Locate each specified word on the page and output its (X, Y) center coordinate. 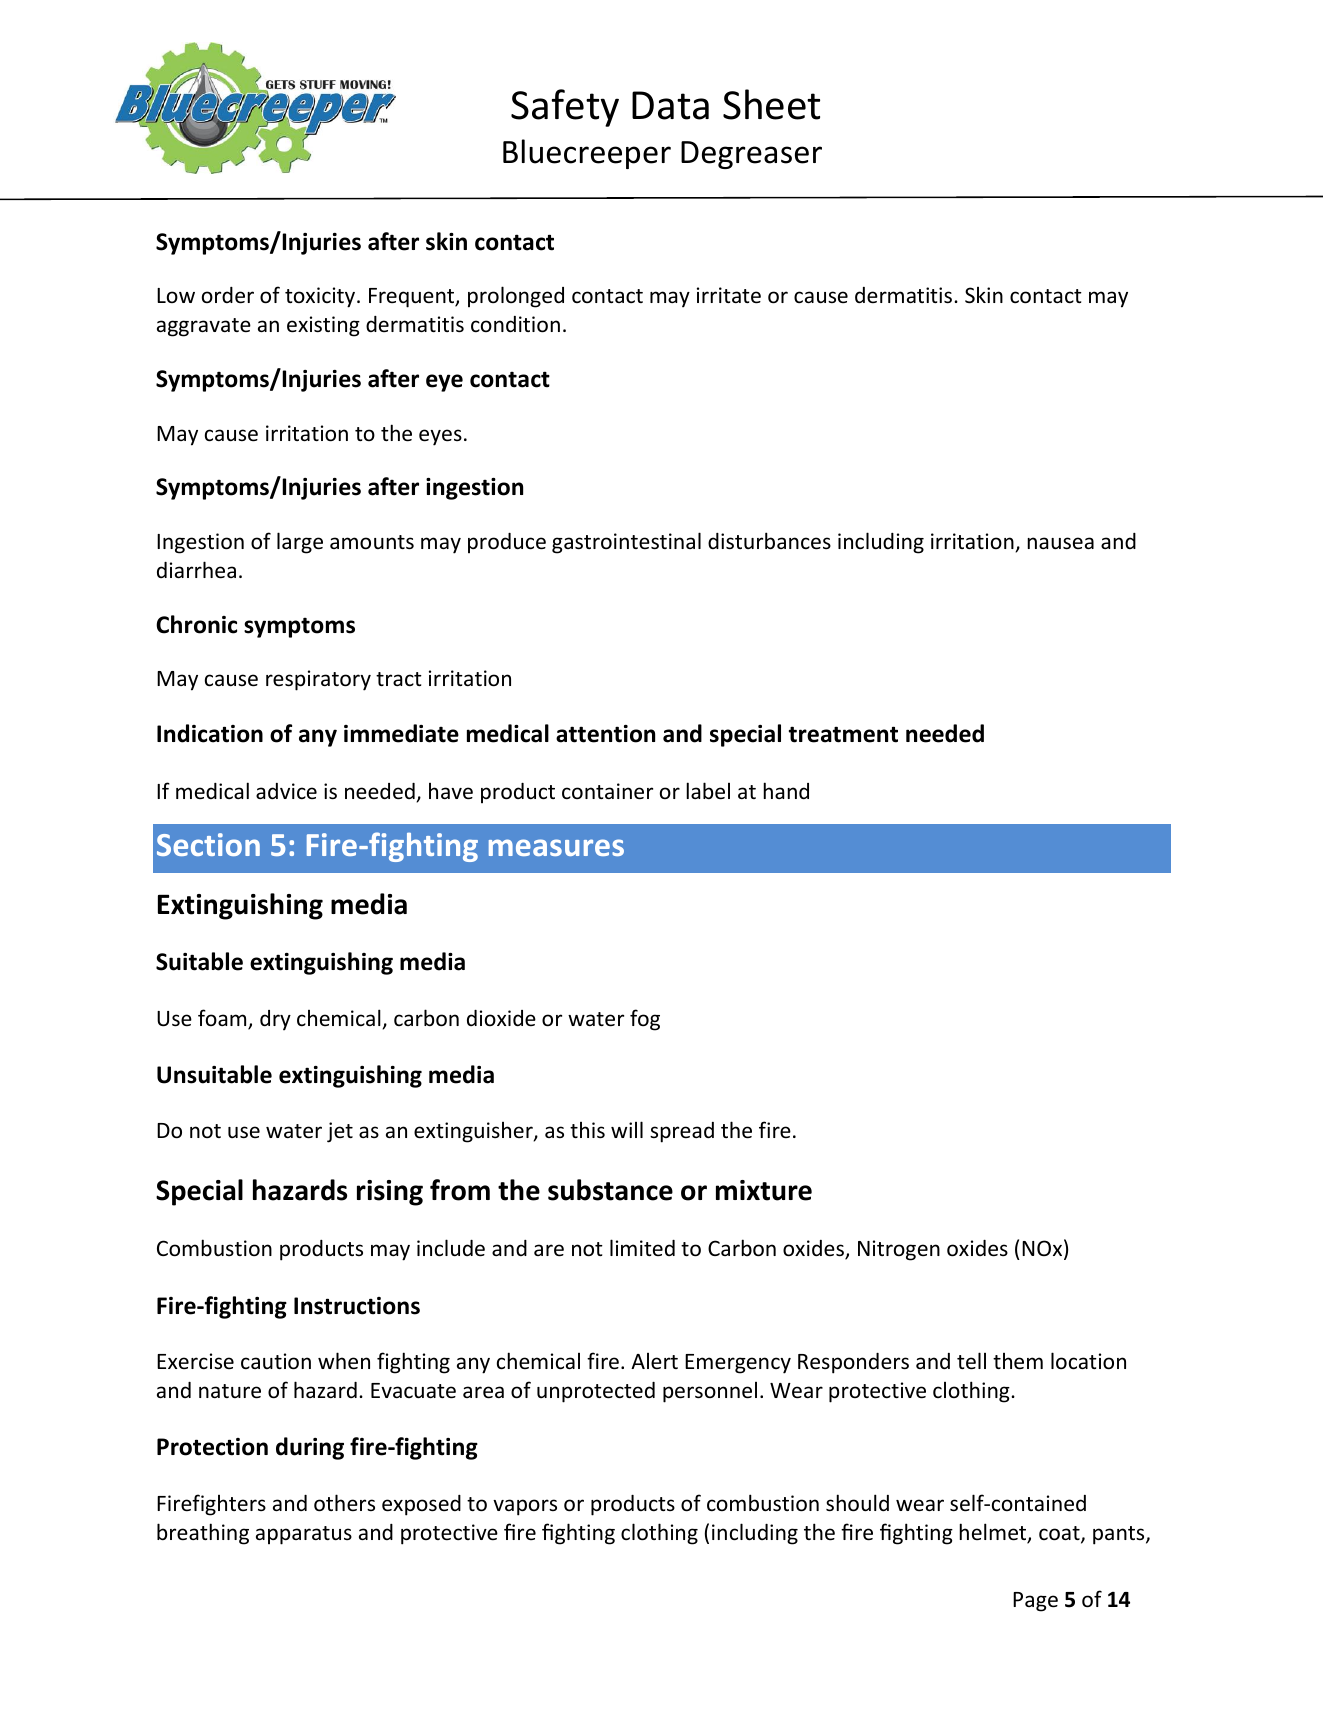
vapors (525, 1507)
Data (670, 105)
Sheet (771, 104)
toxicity (321, 297)
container (607, 791)
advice (286, 791)
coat (1060, 1534)
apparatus (304, 1535)
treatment (843, 734)
